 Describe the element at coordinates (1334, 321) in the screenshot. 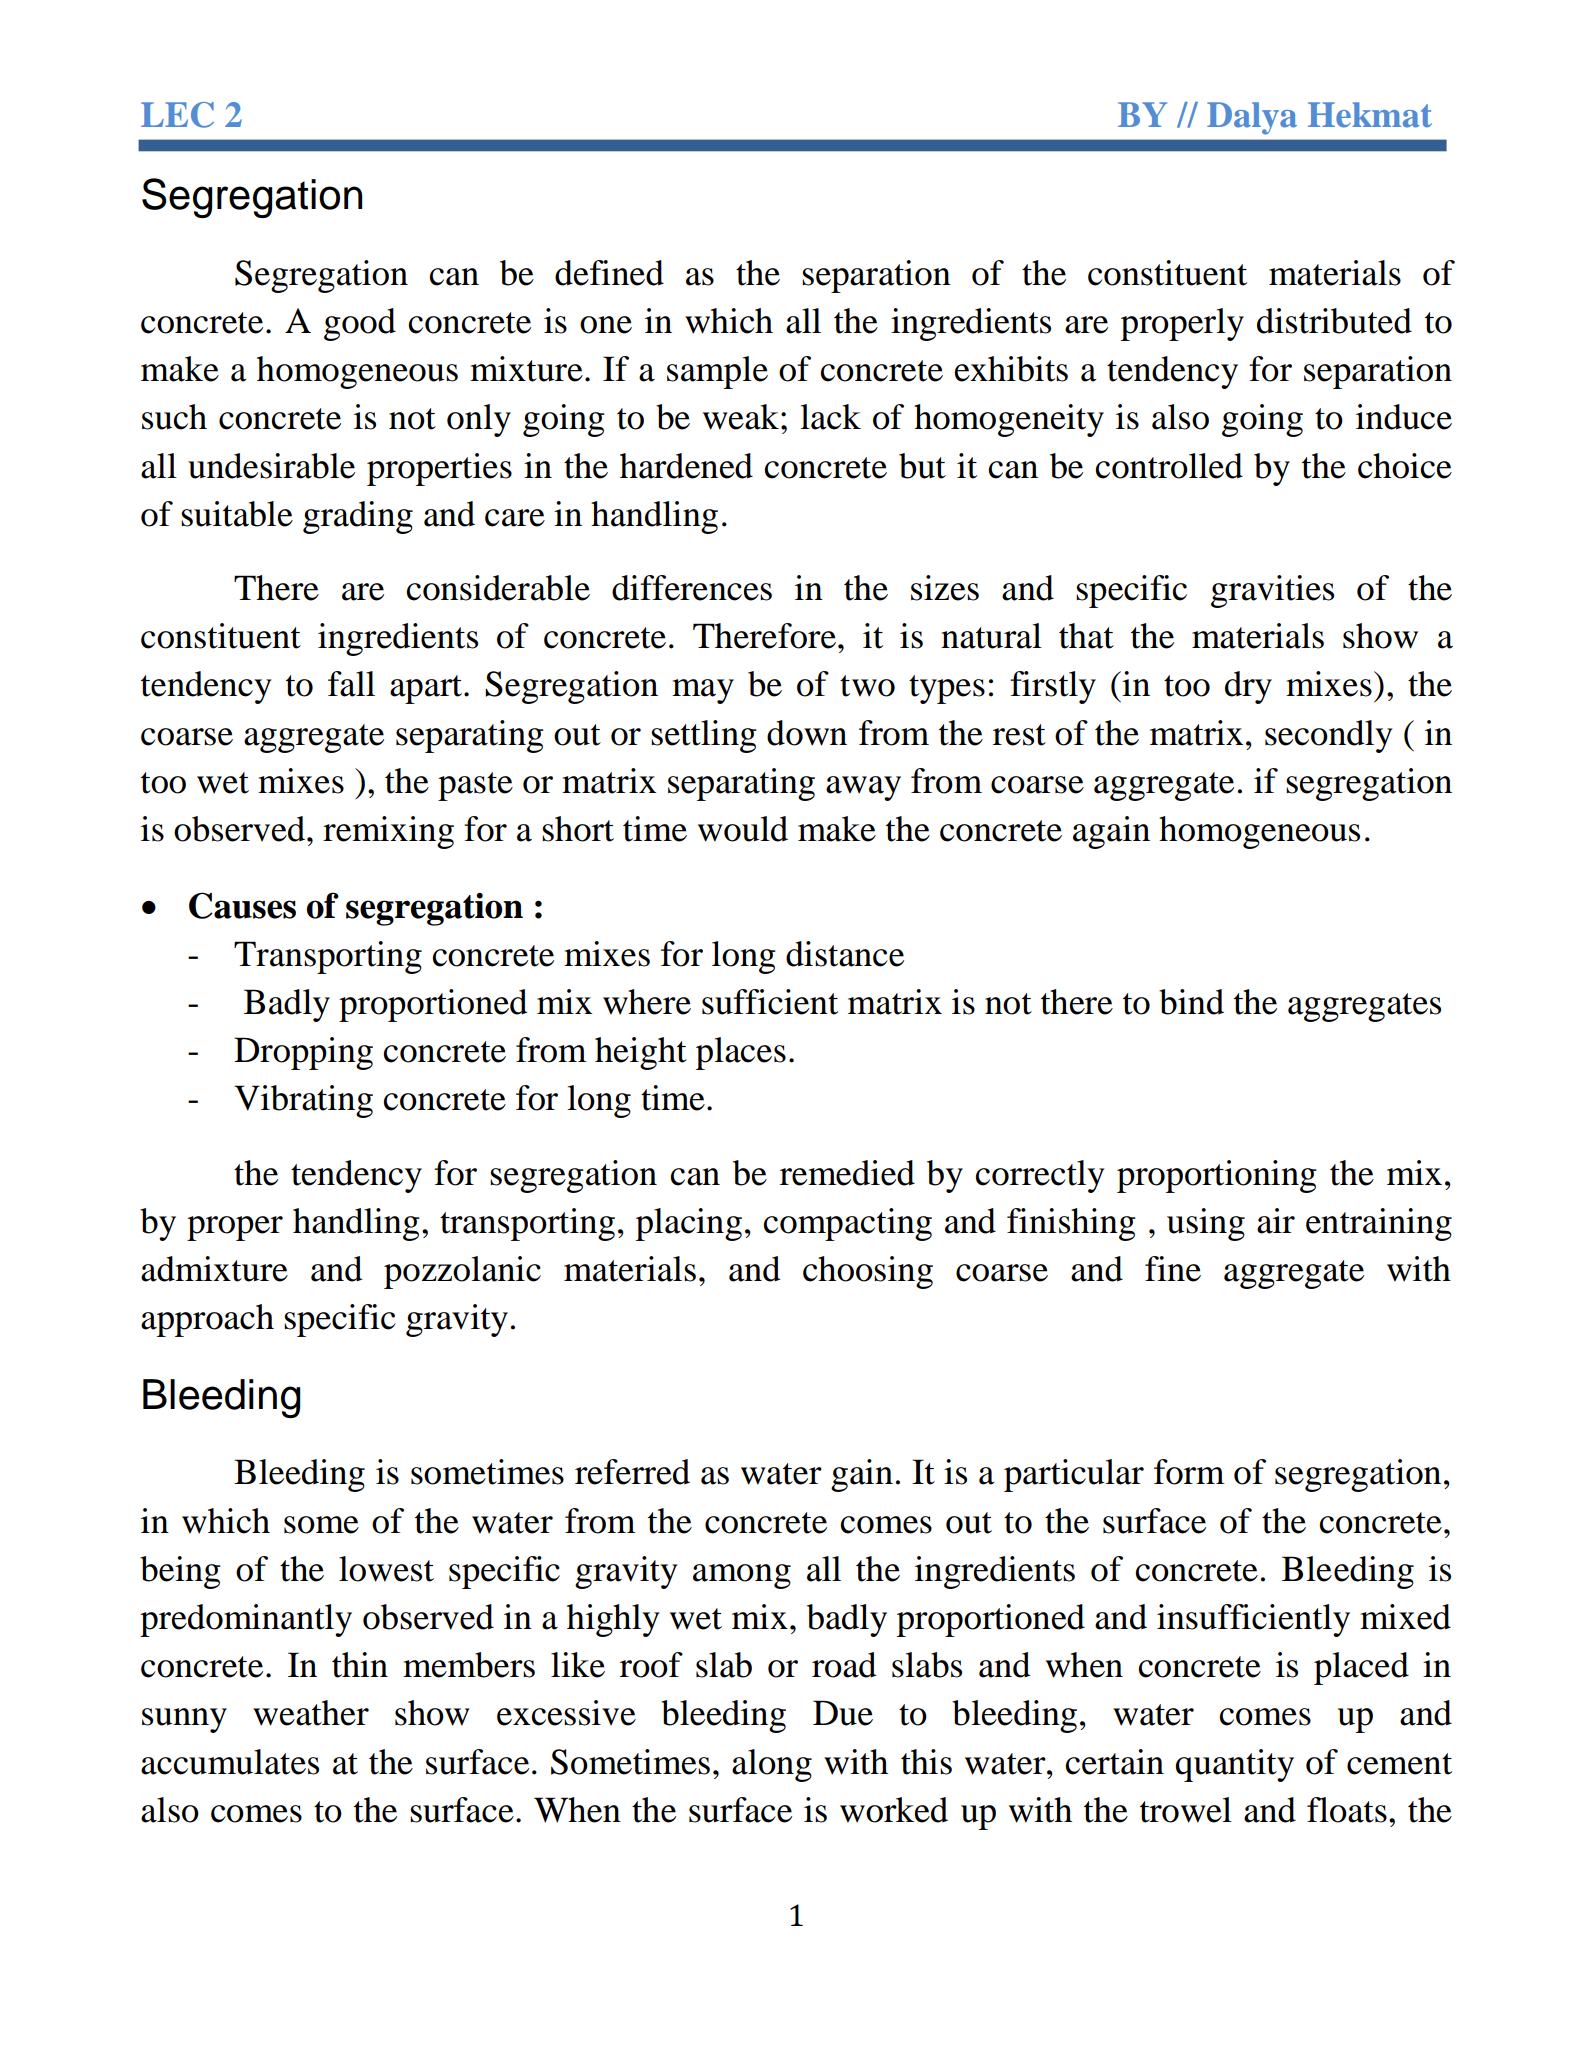

I see `distributed` at that location.
